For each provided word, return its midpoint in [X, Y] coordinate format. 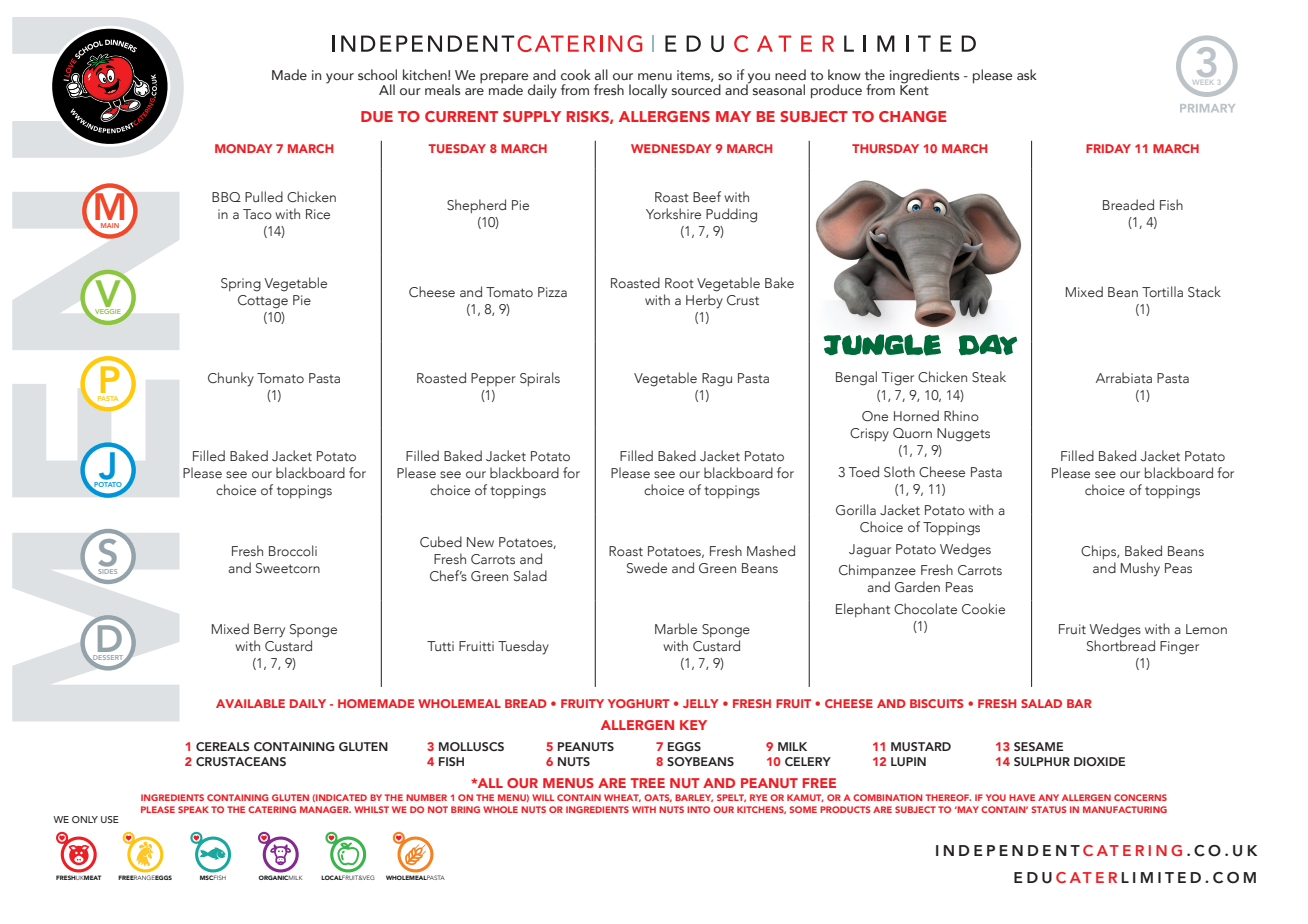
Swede [647, 567]
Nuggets [963, 435]
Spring [241, 285]
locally [648, 91]
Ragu [717, 380]
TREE [647, 783]
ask [1027, 75]
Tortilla [1162, 291]
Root [679, 283]
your [340, 78]
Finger [1179, 648]
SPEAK [193, 809]
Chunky [231, 379]
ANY [1048, 797]
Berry [269, 631]
